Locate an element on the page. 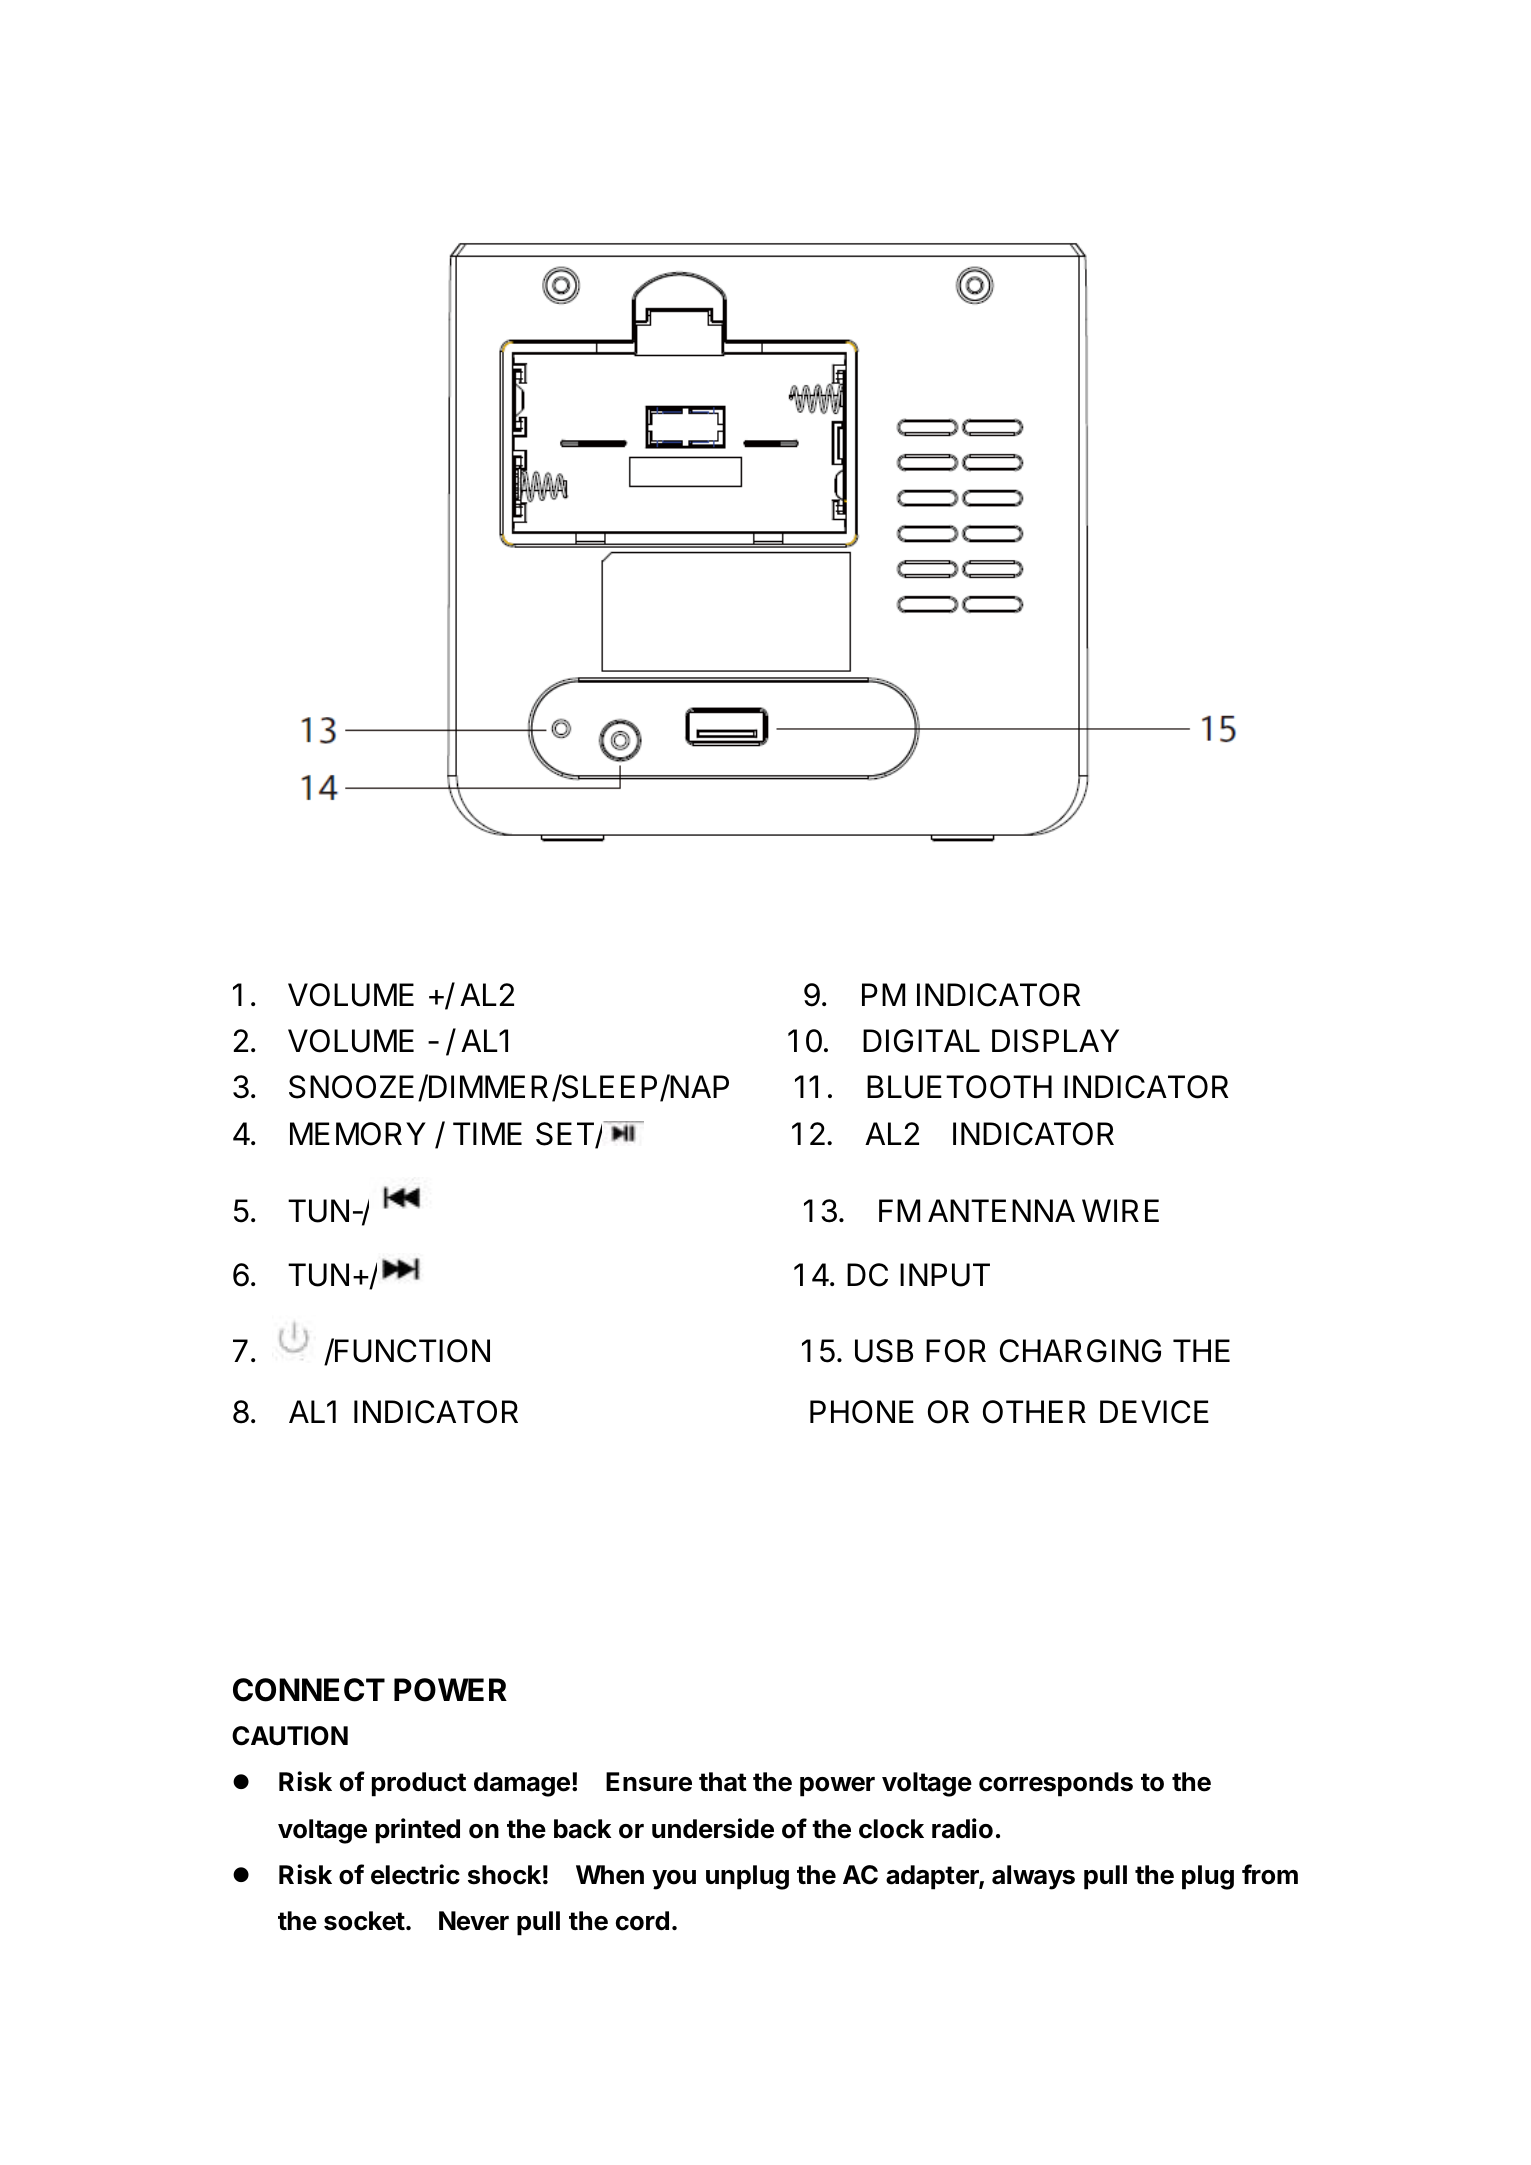 The image size is (1531, 2165). DIGITAL is located at coordinates (921, 1041).
